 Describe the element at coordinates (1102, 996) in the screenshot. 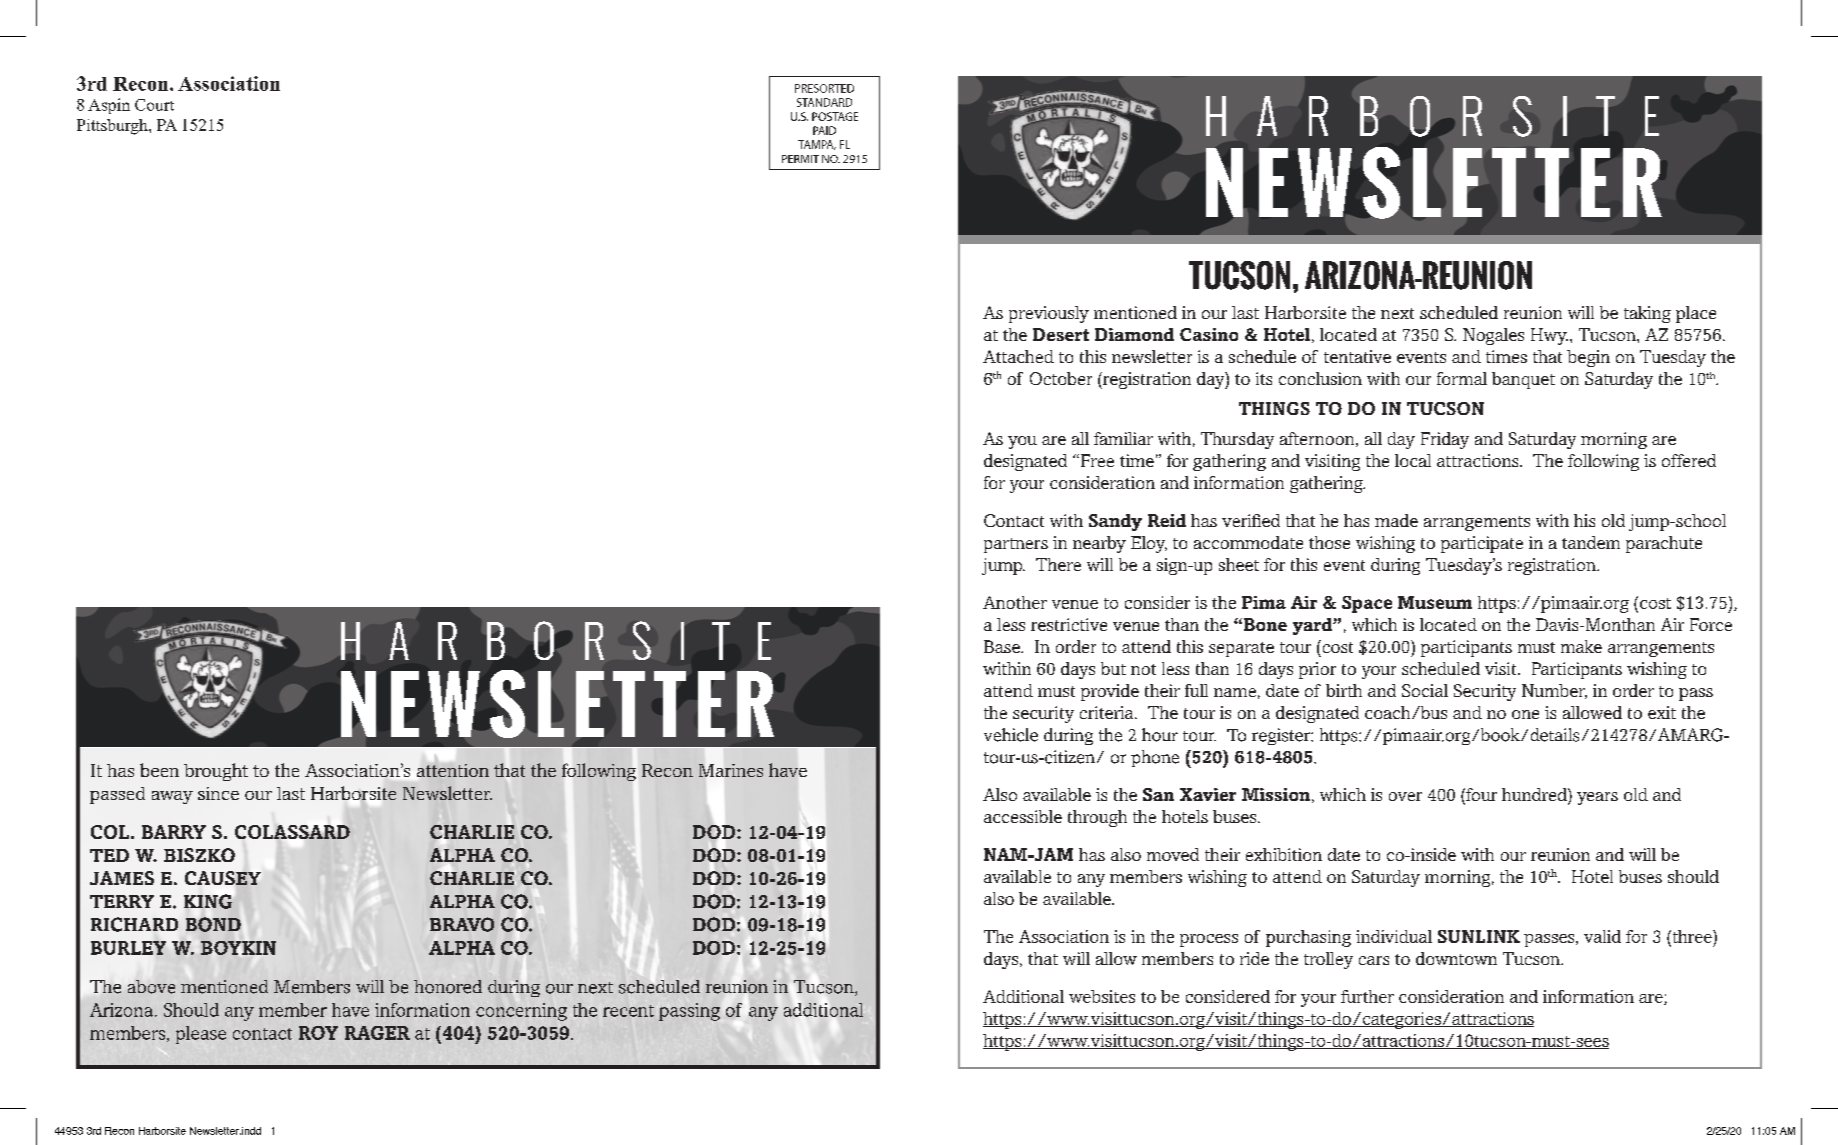

I see `websites` at that location.
